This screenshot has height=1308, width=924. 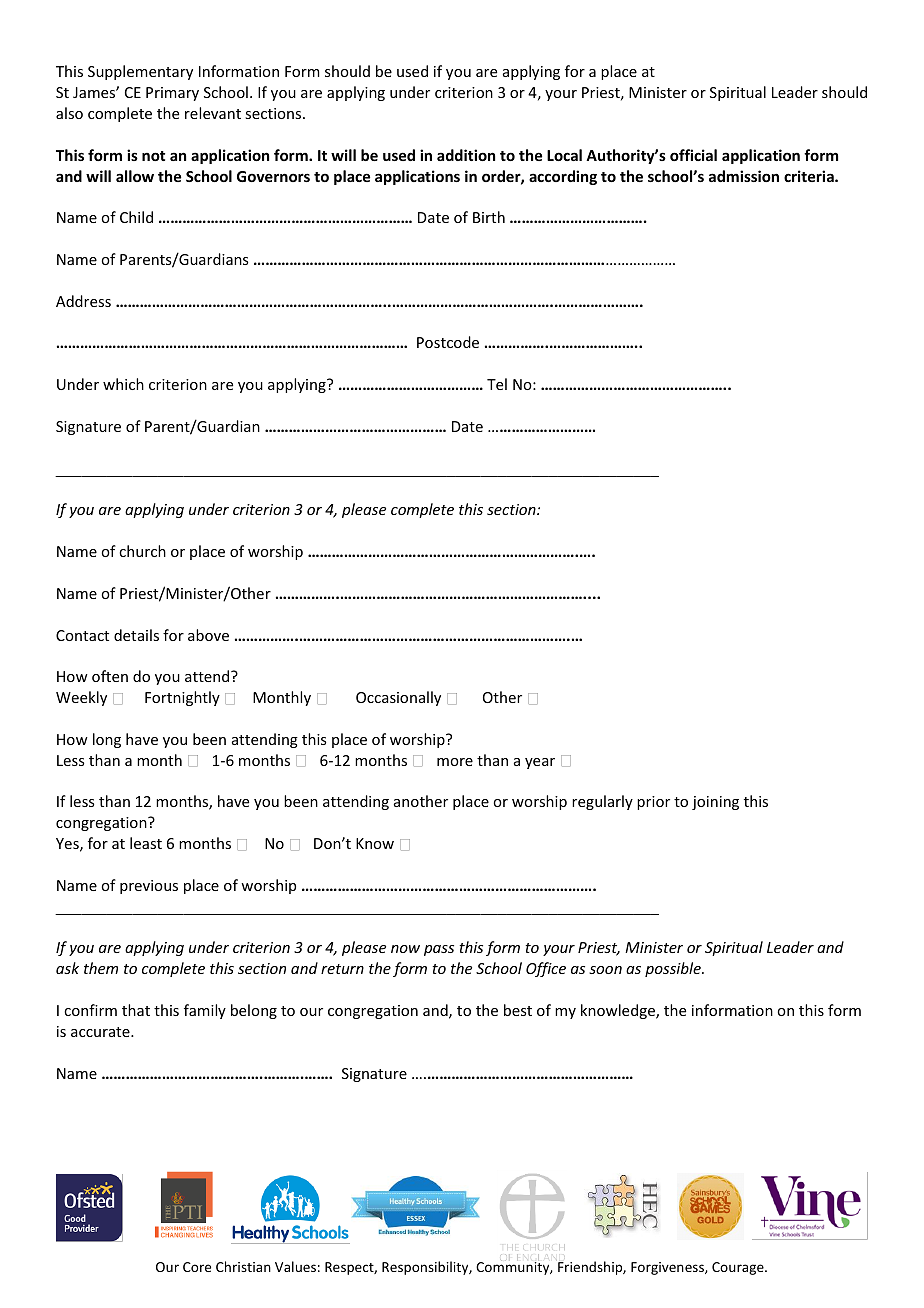 I want to click on joining, so click(x=715, y=803).
